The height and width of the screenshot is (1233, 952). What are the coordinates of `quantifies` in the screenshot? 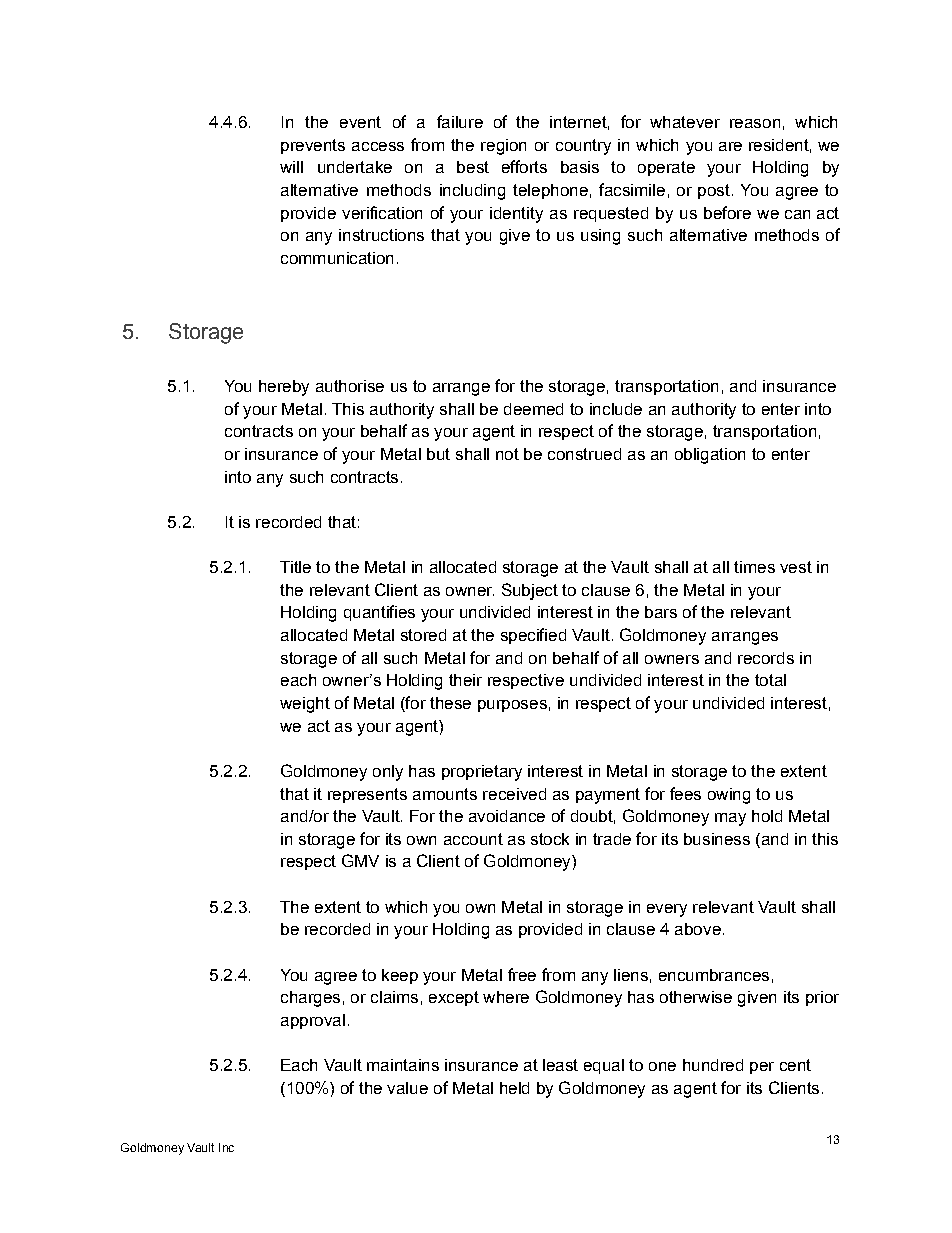 It's located at (379, 613).
